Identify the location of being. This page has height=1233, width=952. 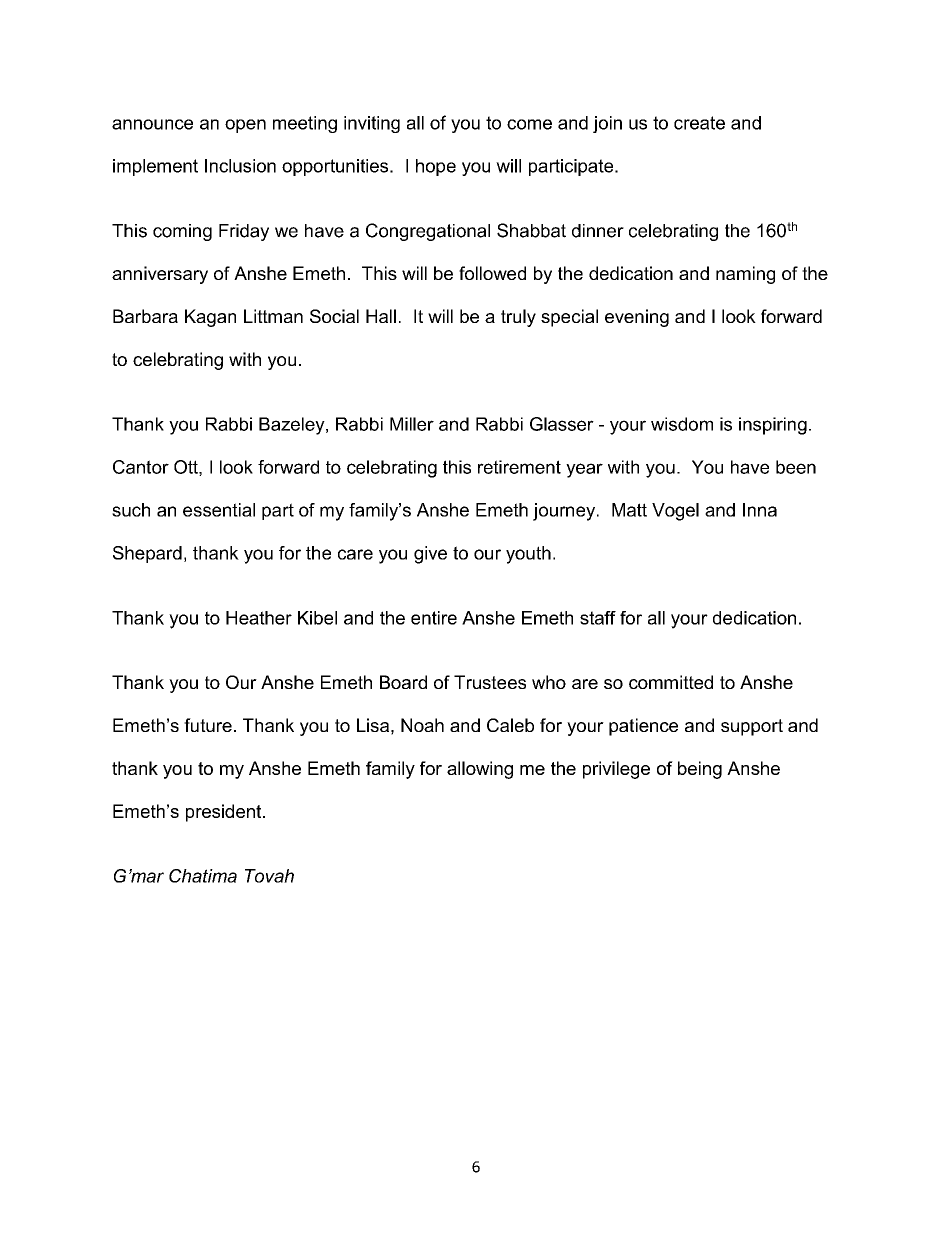
(700, 770).
